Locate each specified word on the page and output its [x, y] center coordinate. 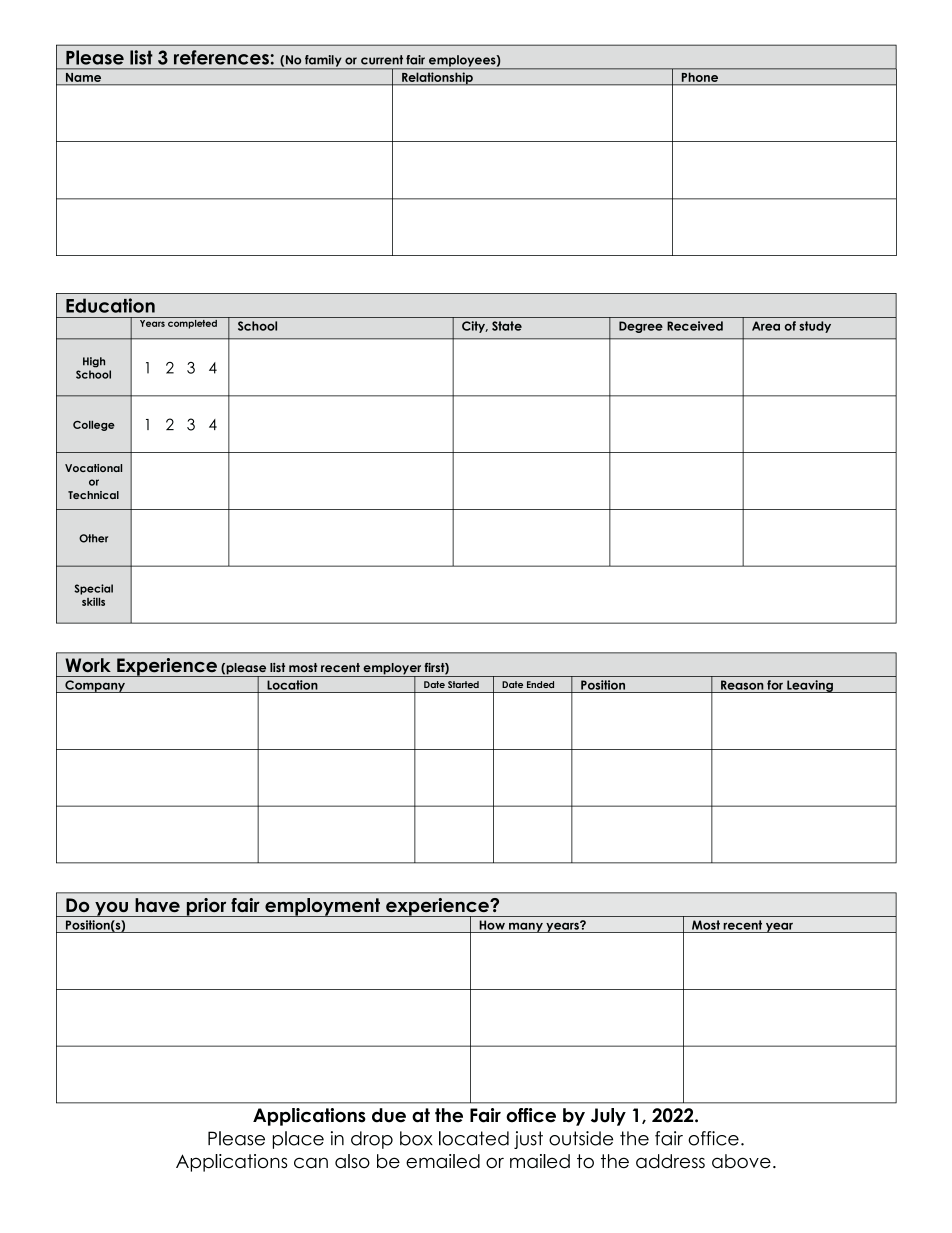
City [475, 327]
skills [93, 601]
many [526, 927]
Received [695, 326]
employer [392, 670]
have [157, 905]
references [221, 57]
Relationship [437, 78]
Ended [540, 684]
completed [192, 323]
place [298, 1140]
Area [766, 326]
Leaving [810, 686]
